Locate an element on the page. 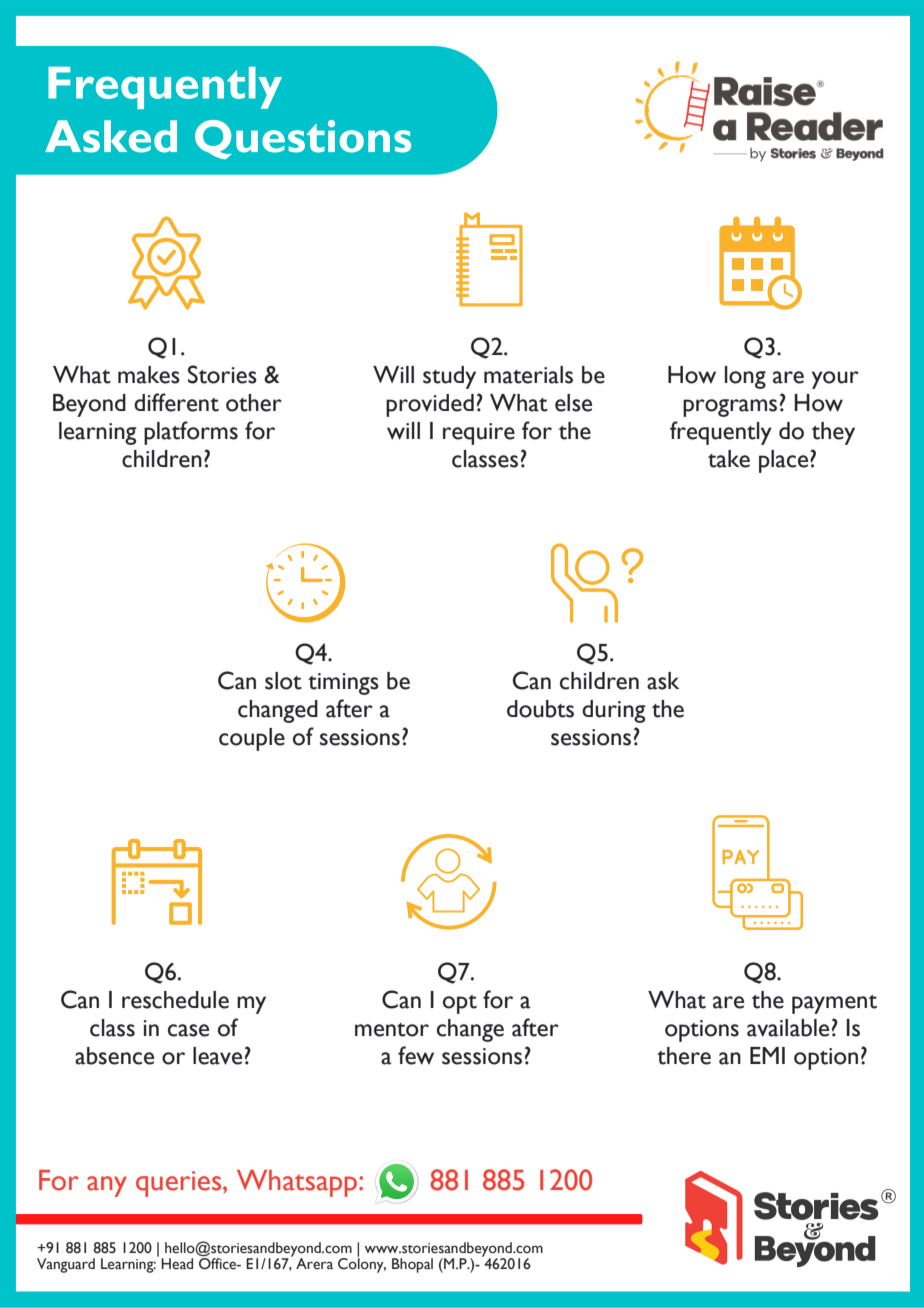  Questions is located at coordinates (303, 139).
